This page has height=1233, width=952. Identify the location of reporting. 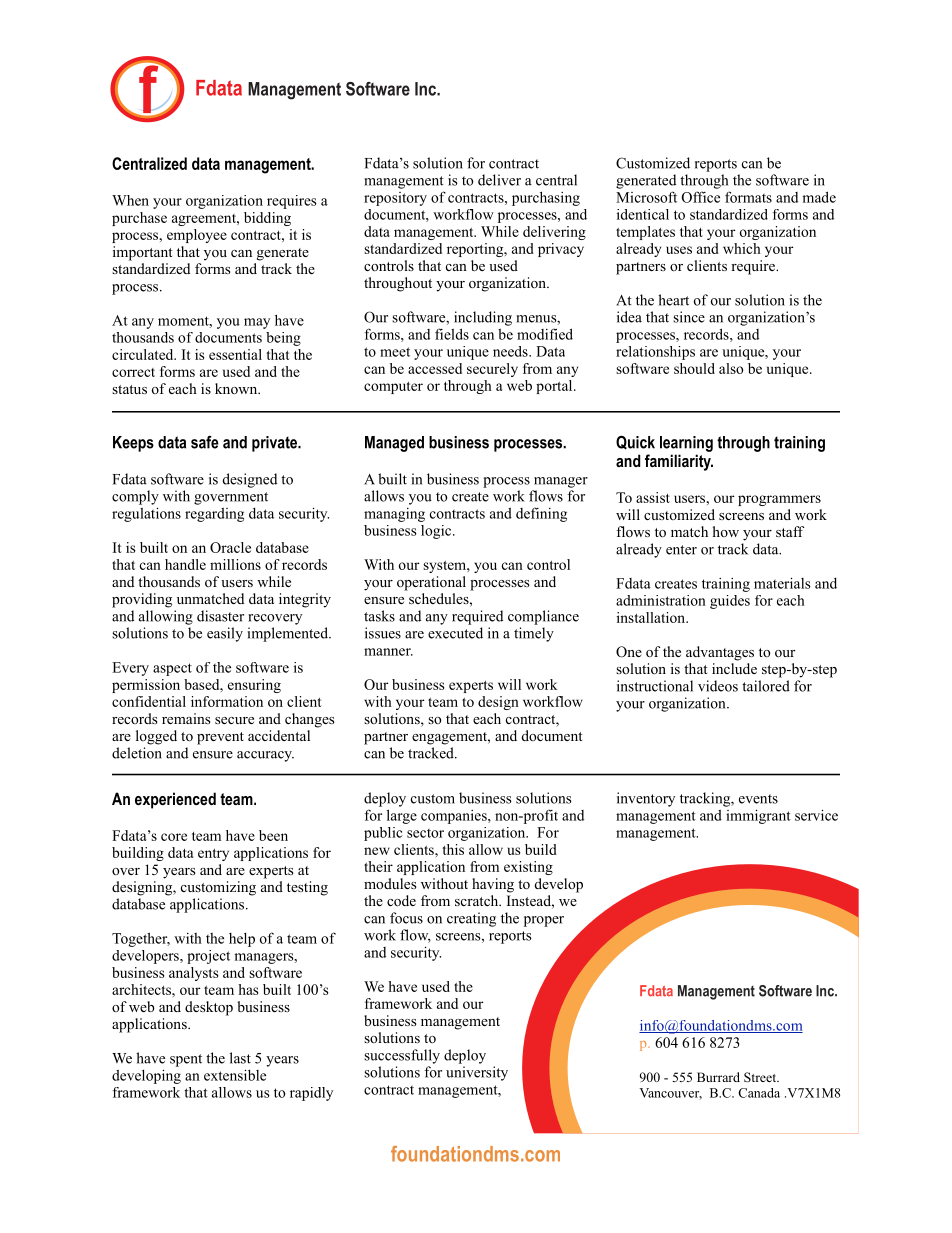
(476, 250).
